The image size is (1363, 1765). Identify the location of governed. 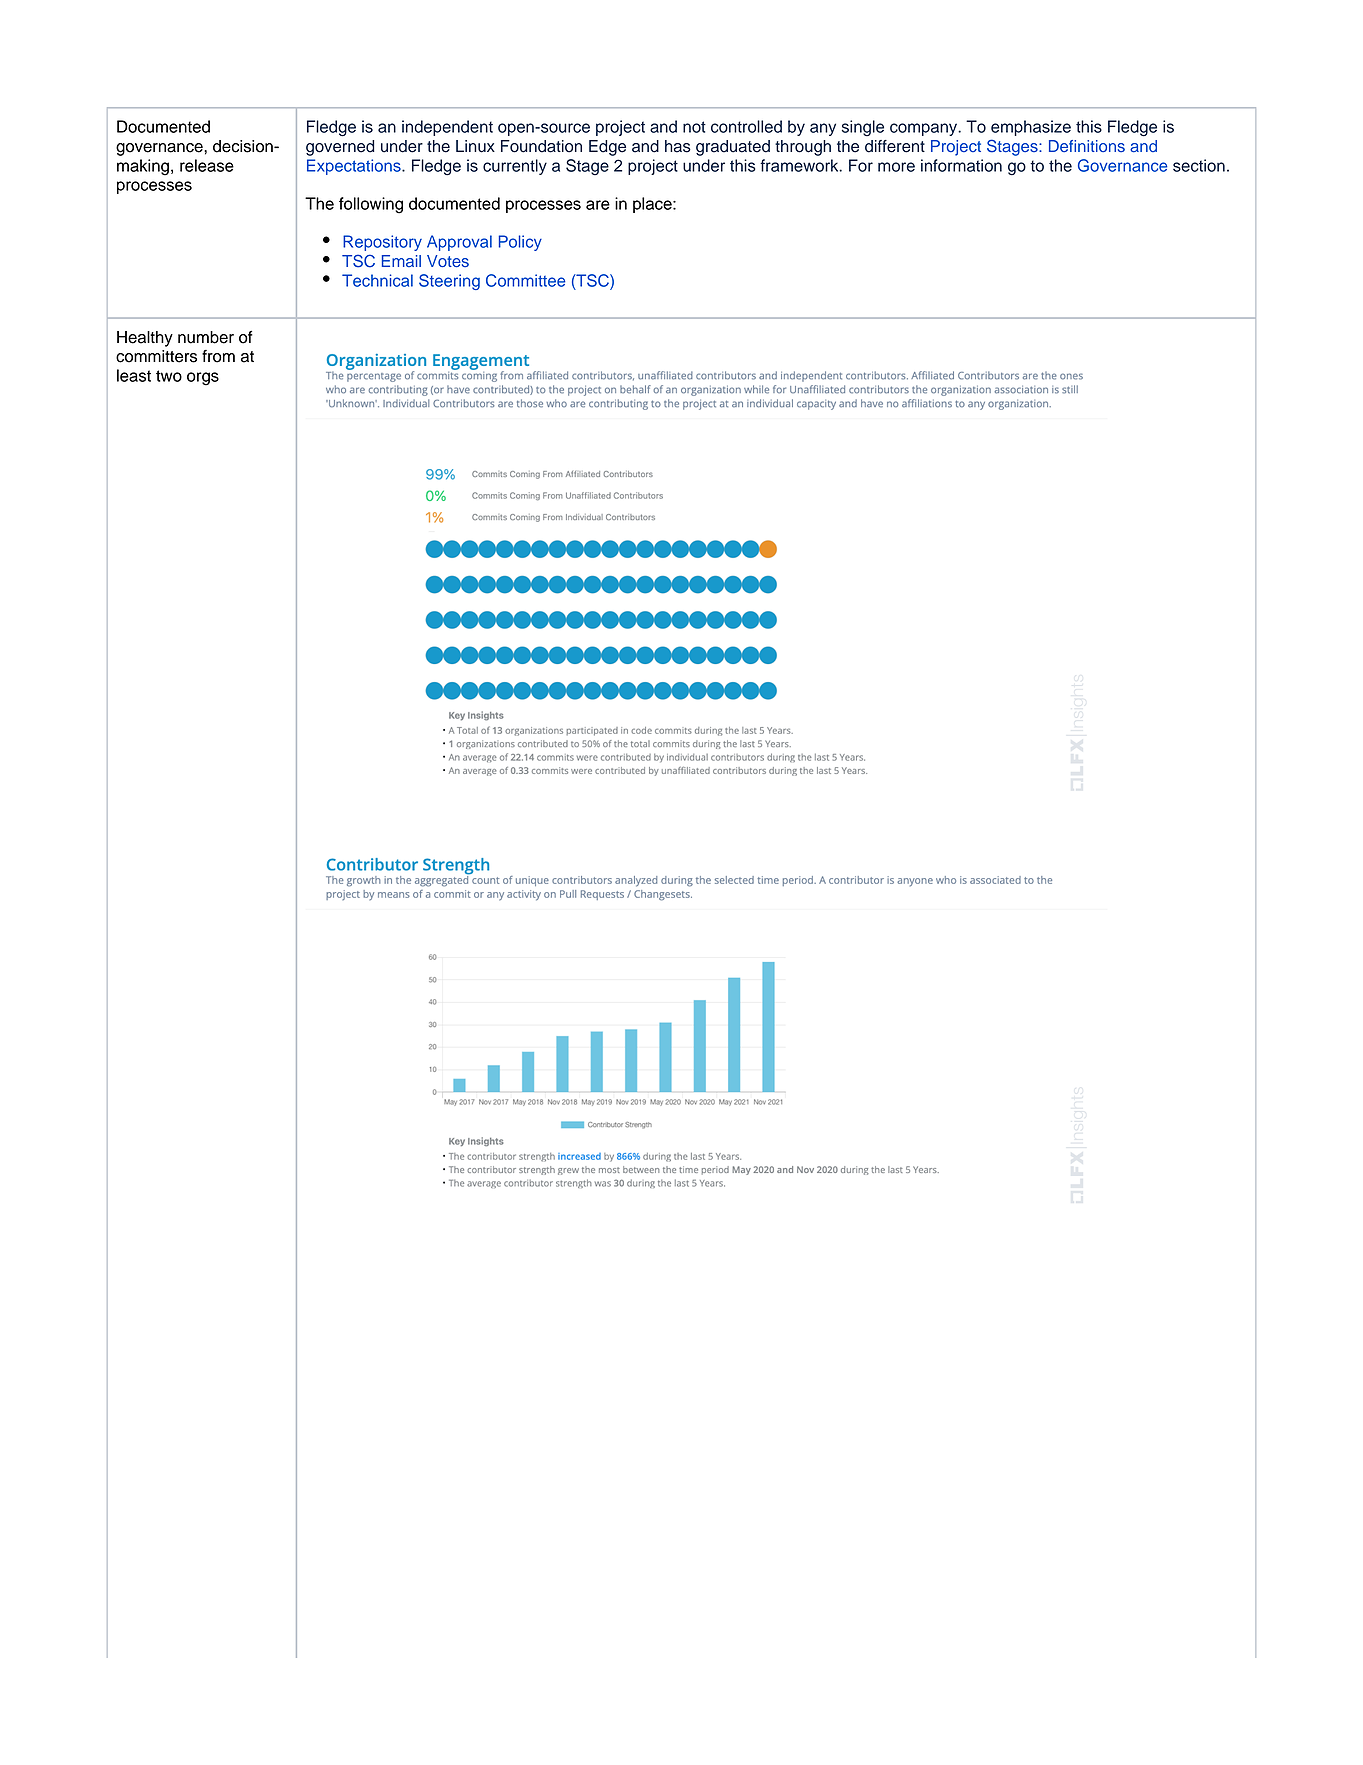
(340, 148).
